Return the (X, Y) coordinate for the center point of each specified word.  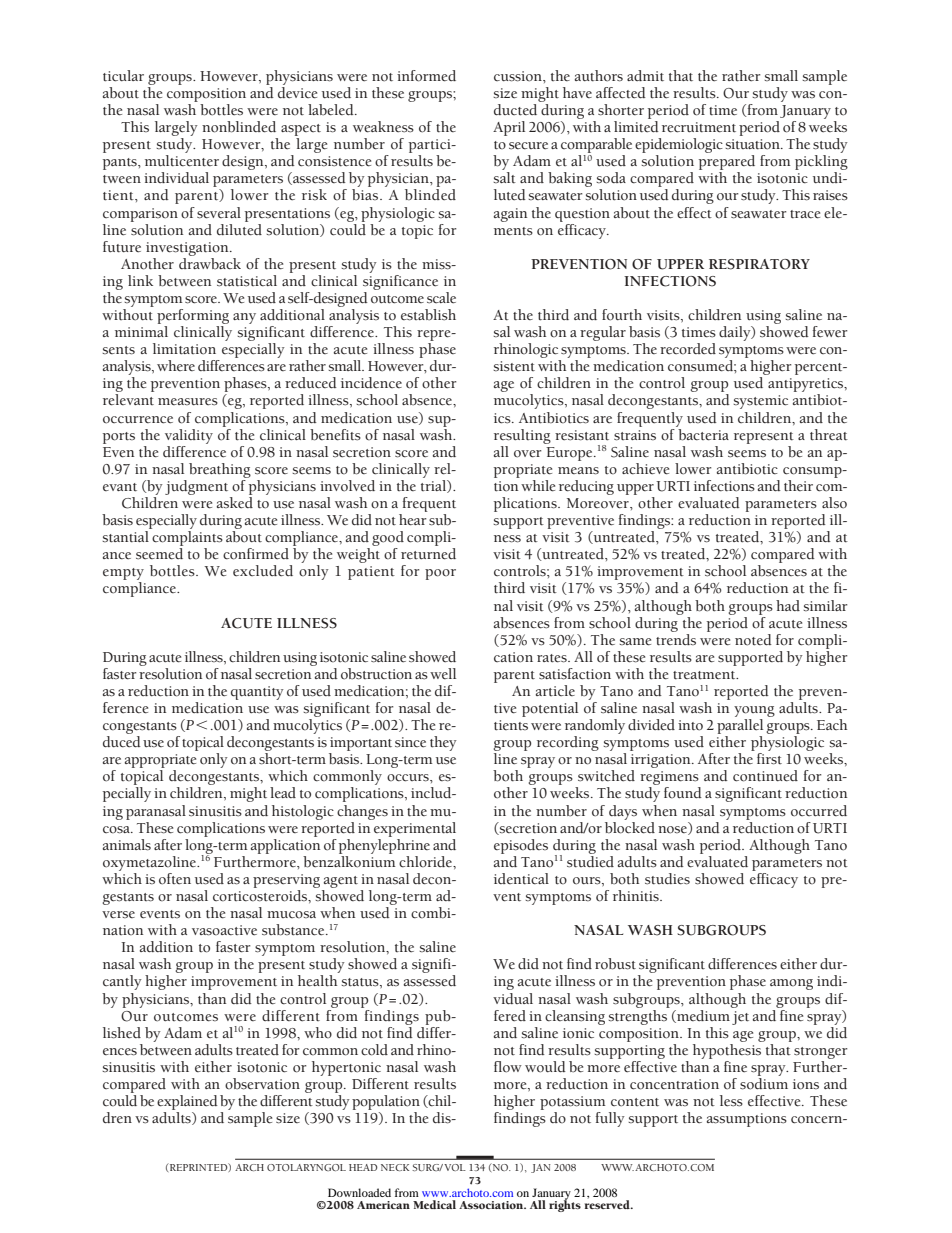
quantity (257, 693)
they (443, 743)
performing (193, 316)
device (297, 91)
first (769, 759)
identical (521, 879)
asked (235, 503)
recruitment (699, 127)
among (791, 984)
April (509, 128)
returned (428, 554)
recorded (688, 349)
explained (187, 1102)
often (175, 879)
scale (441, 298)
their (798, 486)
